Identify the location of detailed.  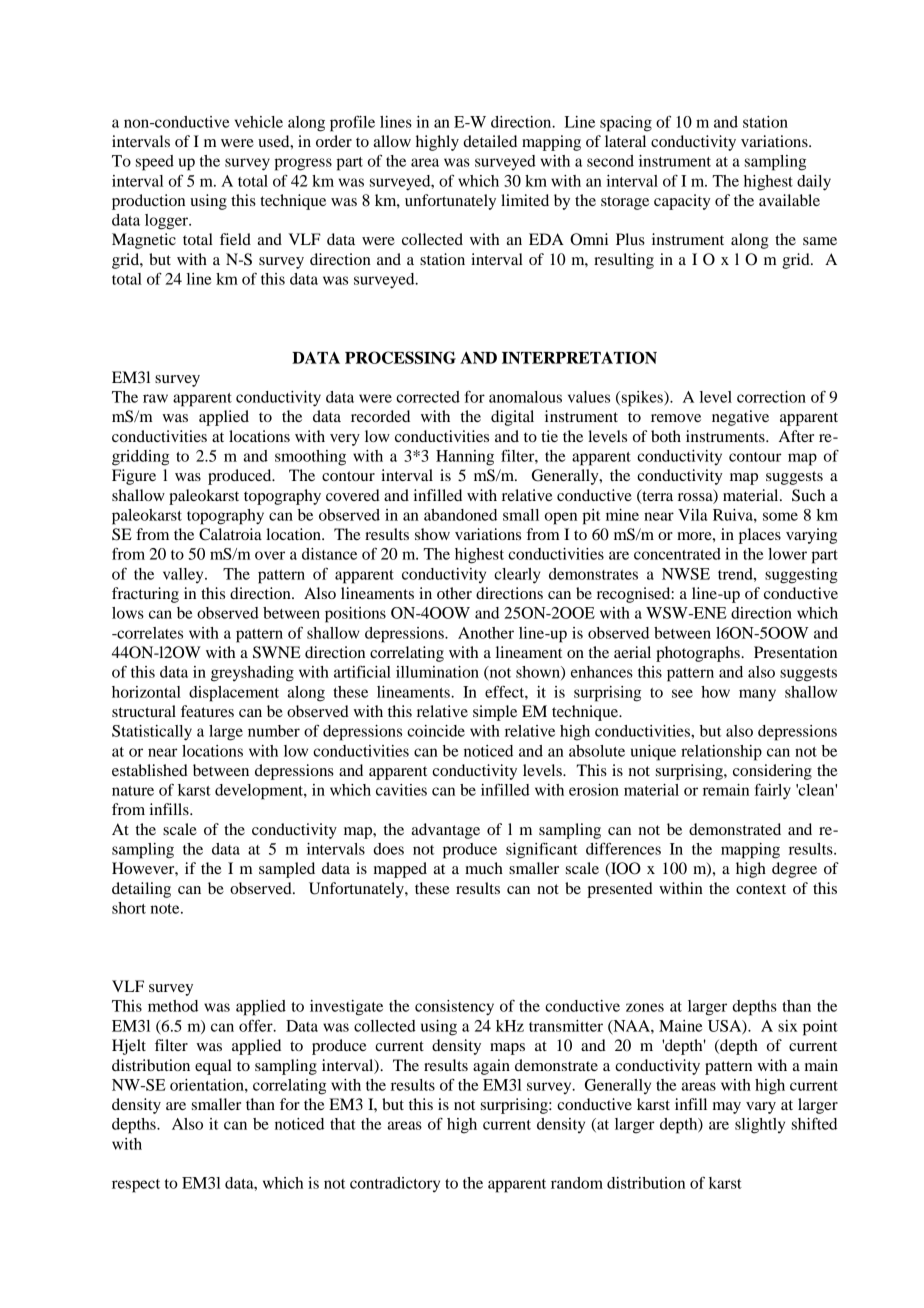
(490, 141).
